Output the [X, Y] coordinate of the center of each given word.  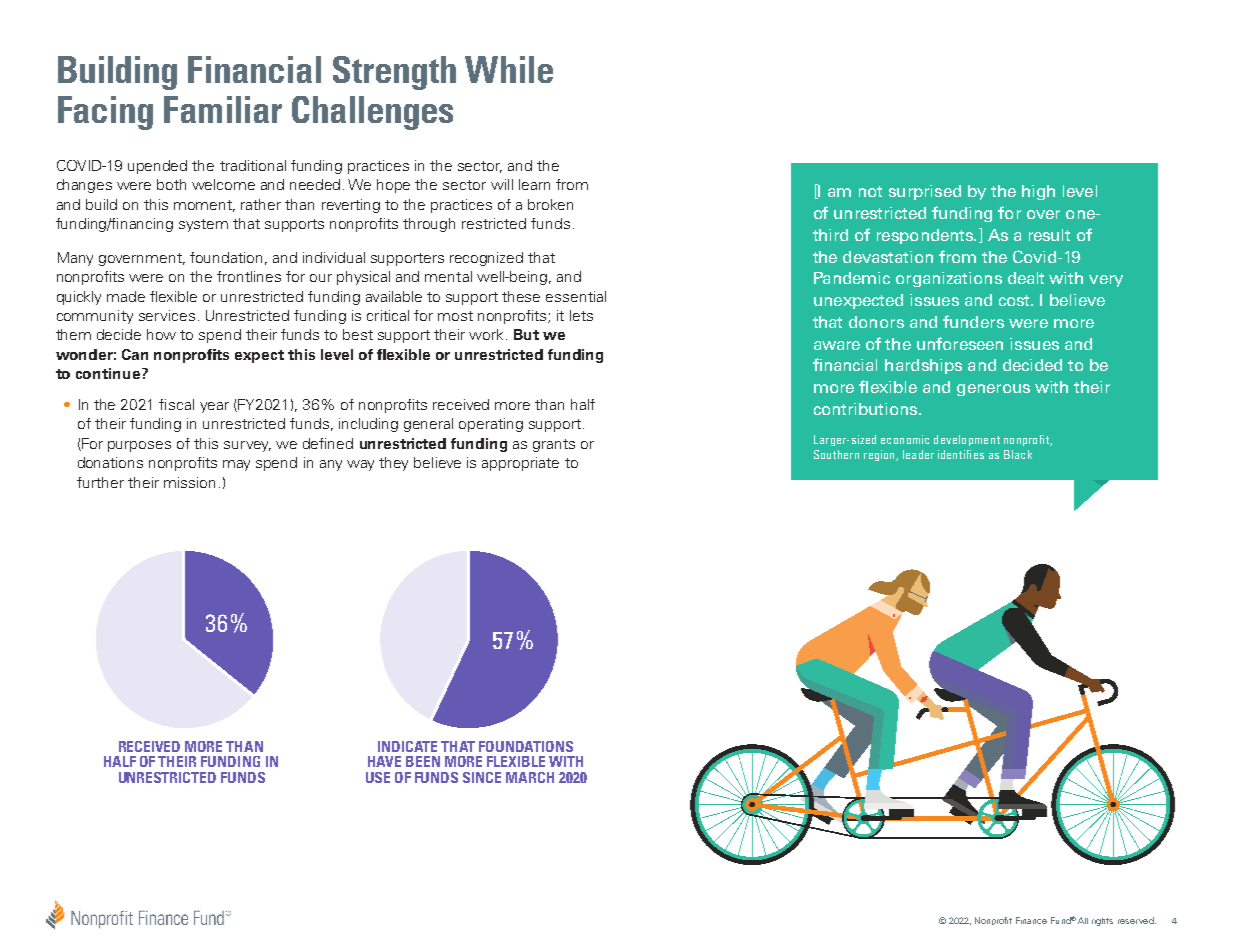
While [509, 69]
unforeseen [960, 343]
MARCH [530, 777]
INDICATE [407, 746]
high [1038, 192]
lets [581, 315]
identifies [961, 454]
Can [135, 354]
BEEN [423, 761]
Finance [1031, 920]
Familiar [223, 109]
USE [378, 777]
